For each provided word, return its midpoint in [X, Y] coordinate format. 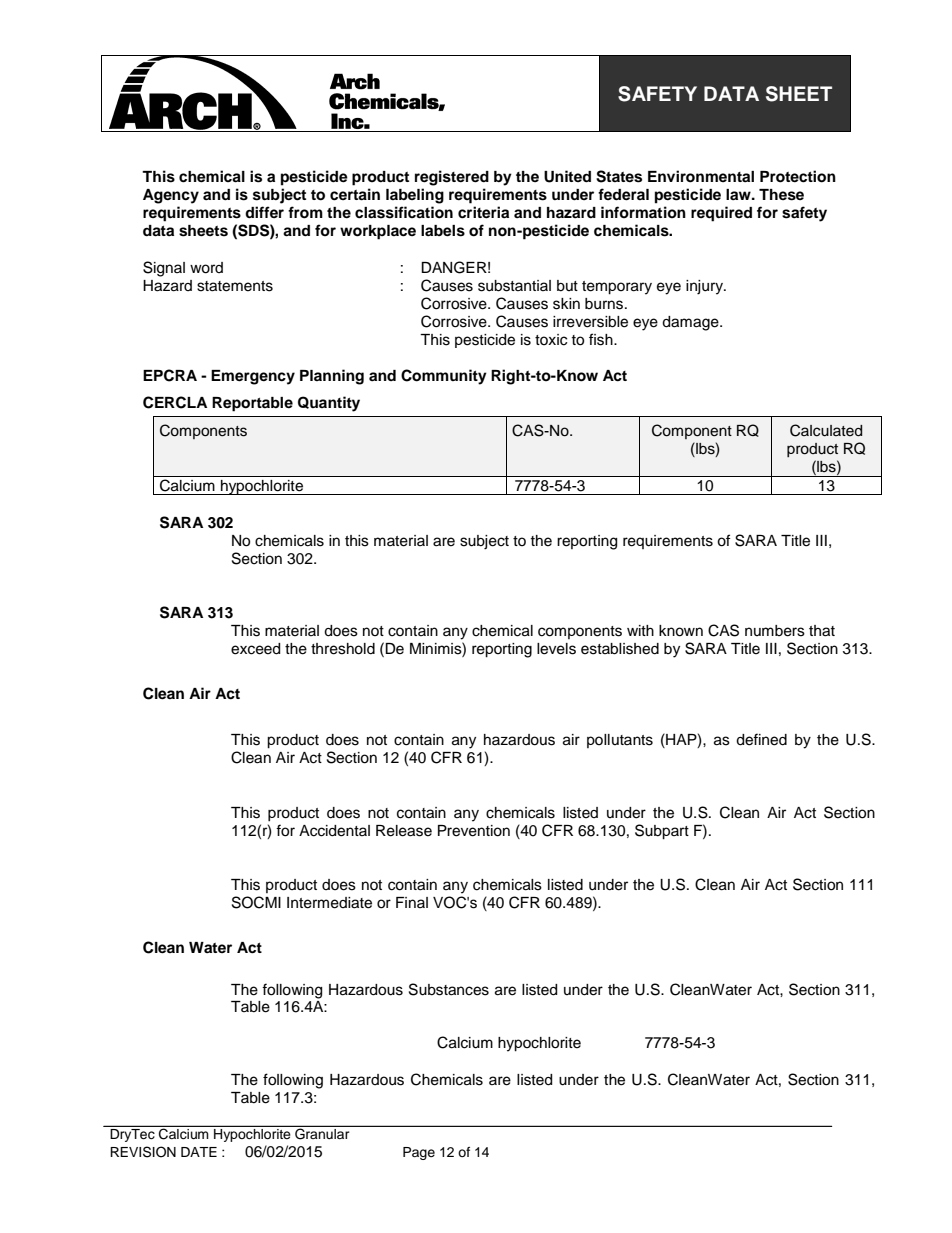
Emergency [253, 377]
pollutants [620, 741]
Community [444, 377]
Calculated [826, 430]
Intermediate [329, 903]
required [721, 214]
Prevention [474, 831]
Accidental [334, 831]
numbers [775, 631]
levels [556, 649]
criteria [483, 212]
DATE [199, 1152]
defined [761, 739]
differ [264, 212]
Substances [449, 989]
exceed [255, 649]
